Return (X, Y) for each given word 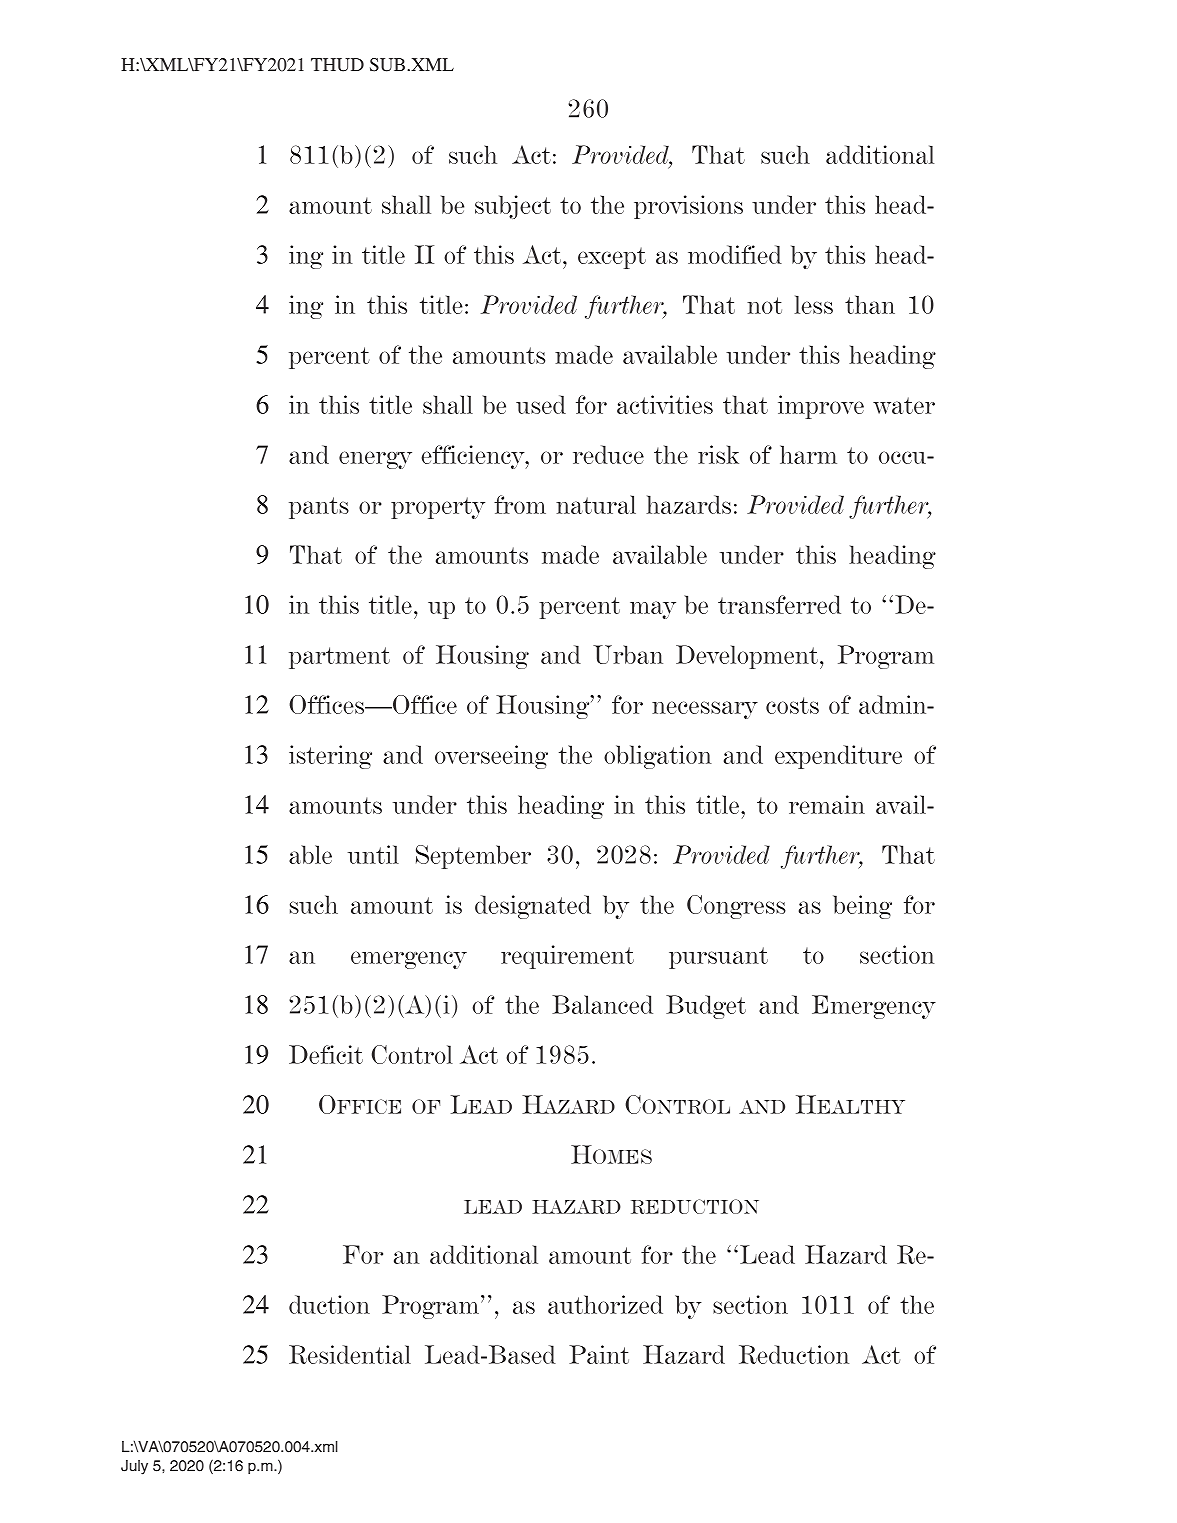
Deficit (326, 1054)
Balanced (602, 1004)
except (612, 258)
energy (375, 460)
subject (513, 207)
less (814, 304)
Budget (706, 1007)
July (134, 1467)
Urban (628, 654)
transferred (779, 604)
